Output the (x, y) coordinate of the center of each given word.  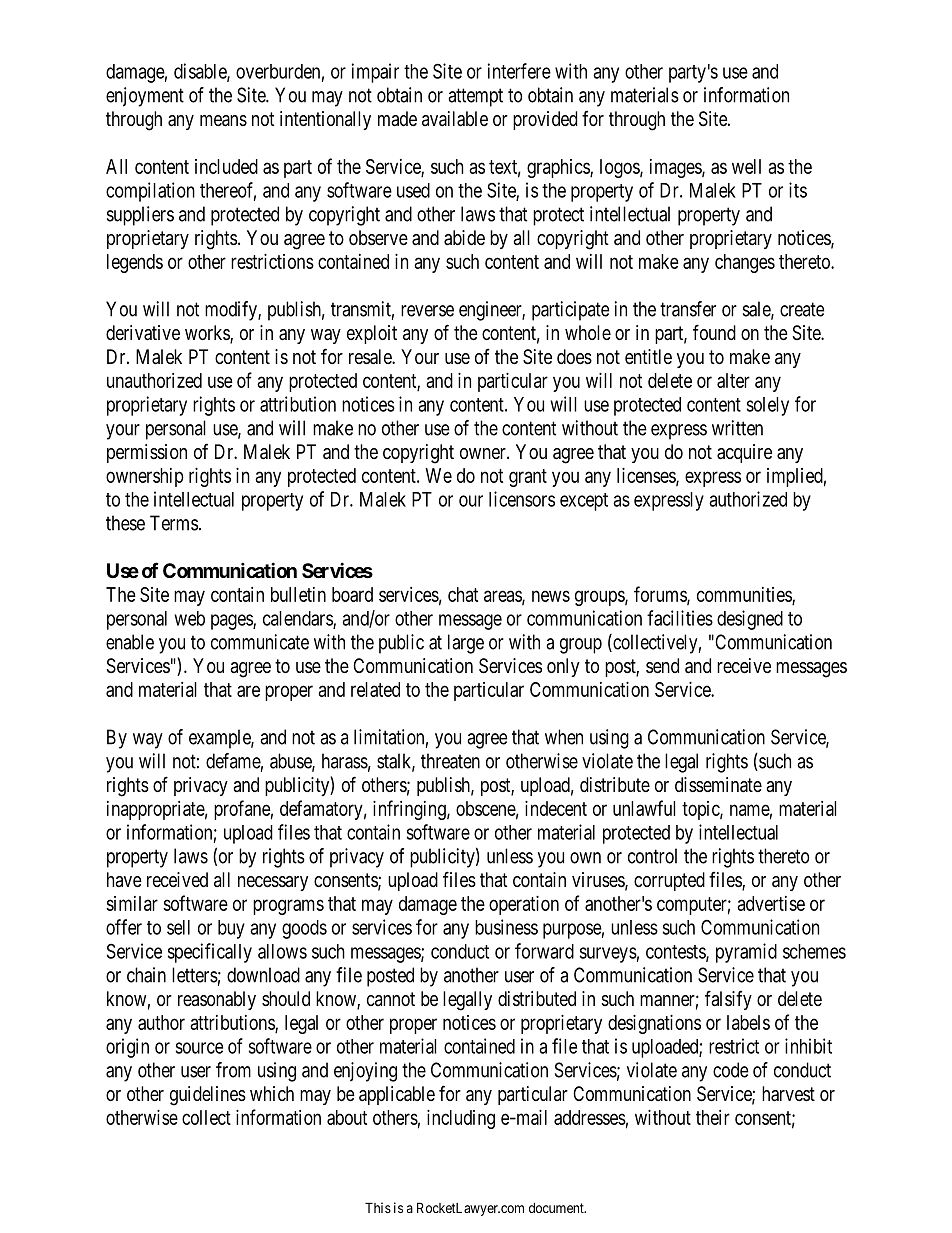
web (189, 618)
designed (750, 620)
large (466, 644)
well (746, 166)
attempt (475, 97)
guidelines (208, 1096)
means (223, 121)
